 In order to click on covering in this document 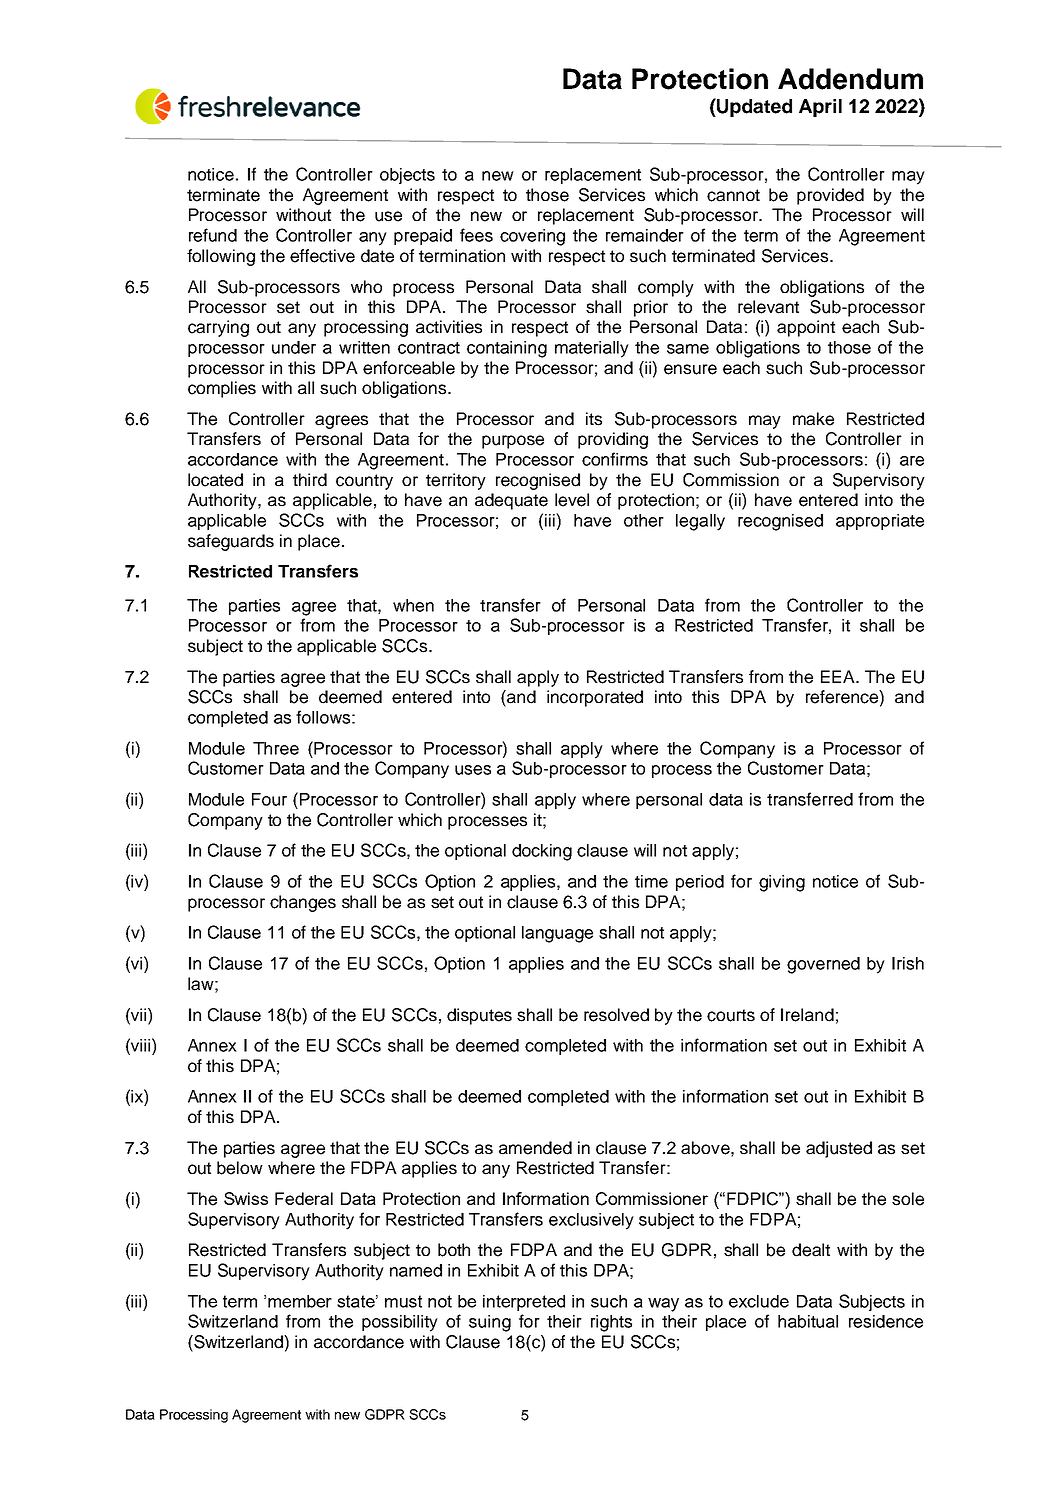, I will do `click(532, 237)`.
